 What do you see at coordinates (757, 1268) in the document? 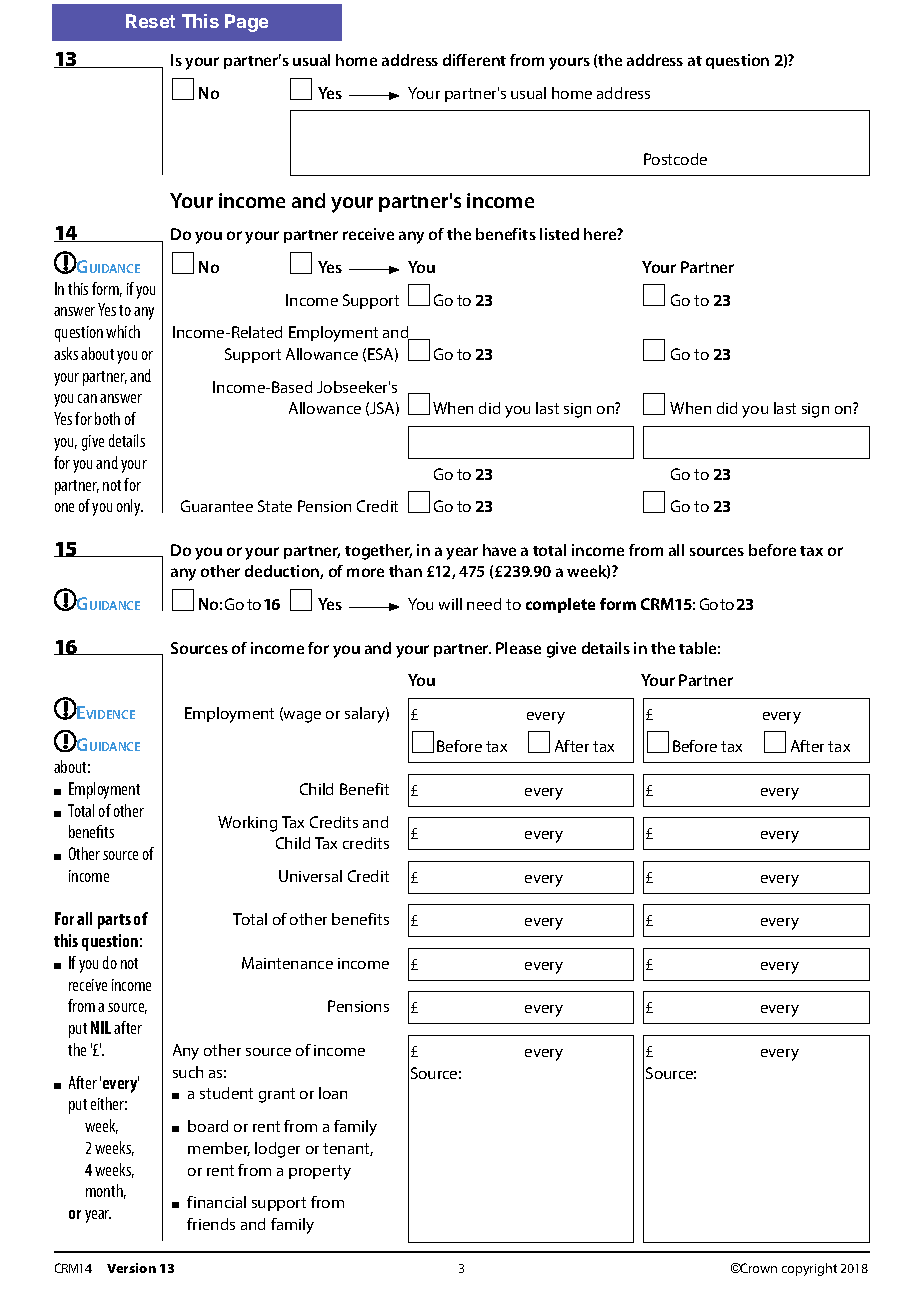
I see `Crown` at bounding box center [757, 1268].
